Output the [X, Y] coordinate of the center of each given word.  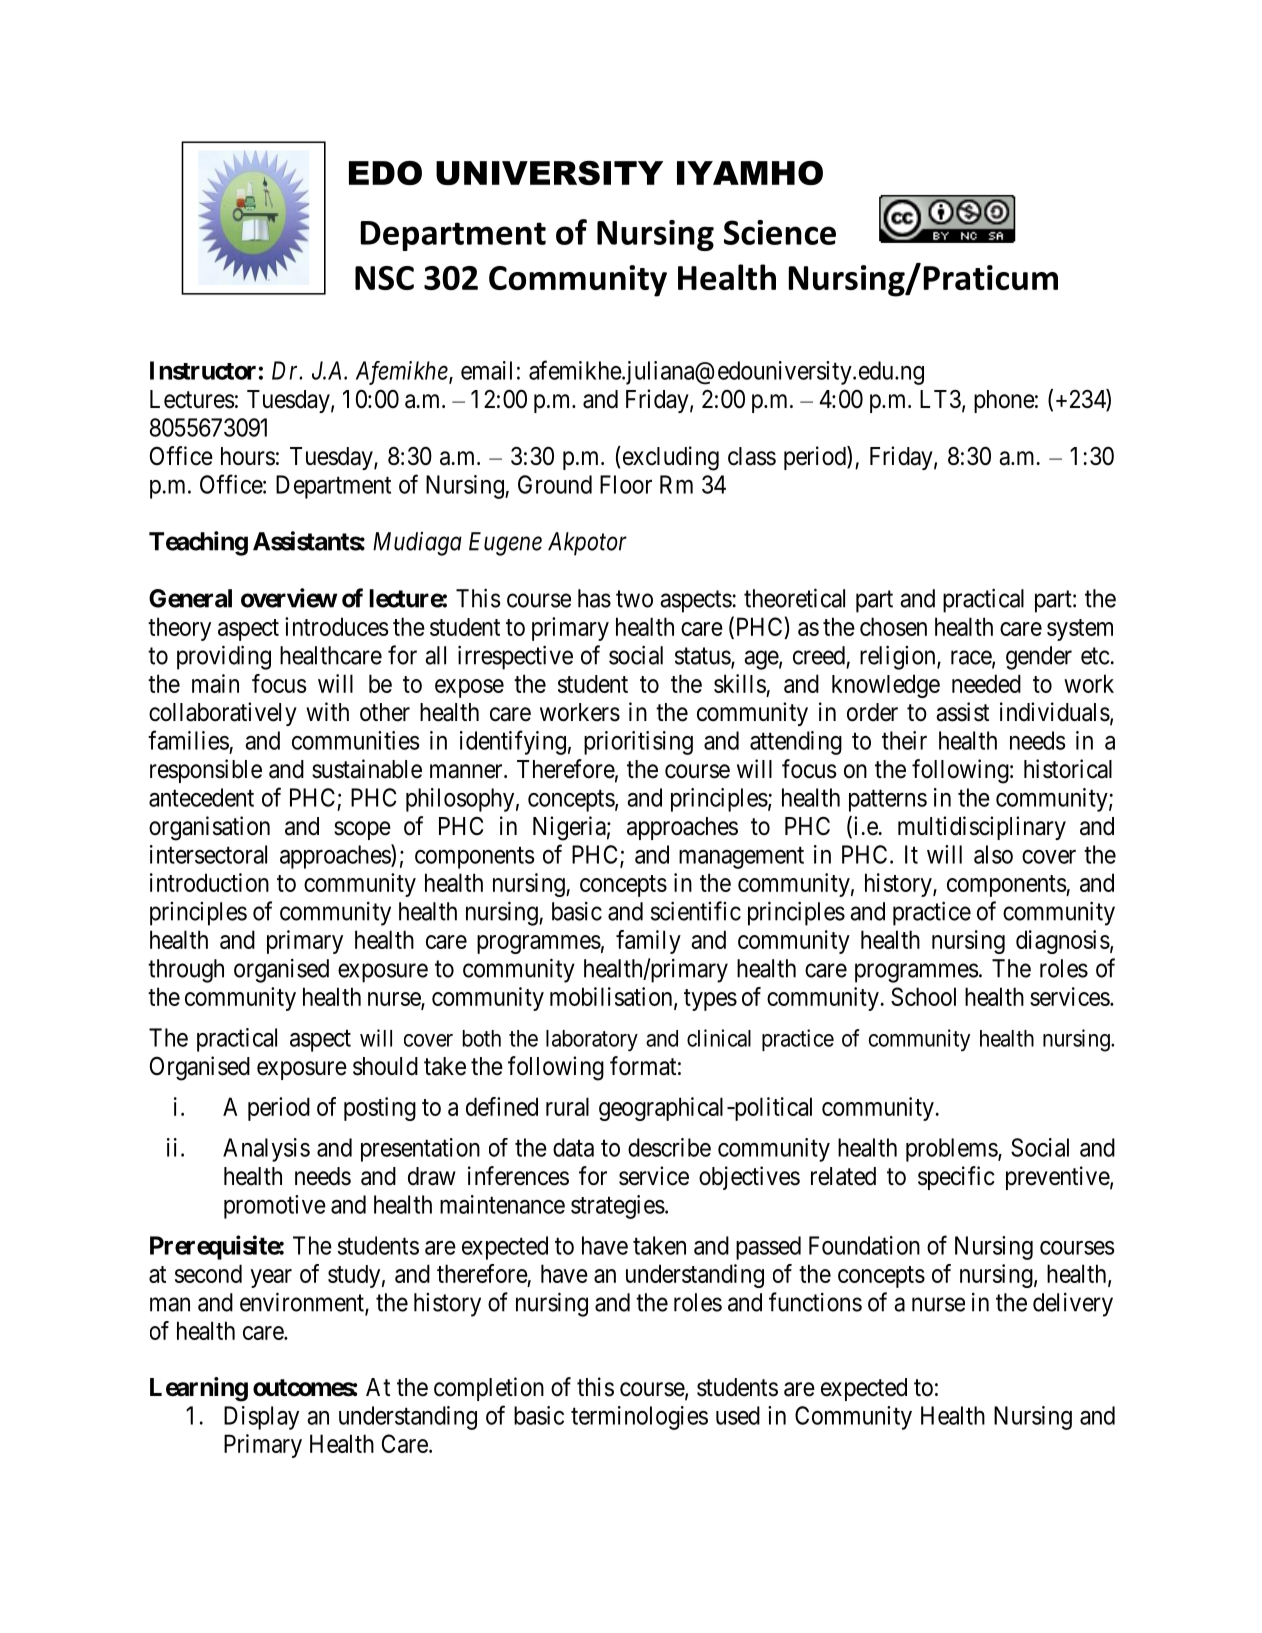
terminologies [639, 1418]
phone [1004, 401]
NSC [384, 278]
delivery [1073, 1305]
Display [261, 1418]
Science [780, 232]
